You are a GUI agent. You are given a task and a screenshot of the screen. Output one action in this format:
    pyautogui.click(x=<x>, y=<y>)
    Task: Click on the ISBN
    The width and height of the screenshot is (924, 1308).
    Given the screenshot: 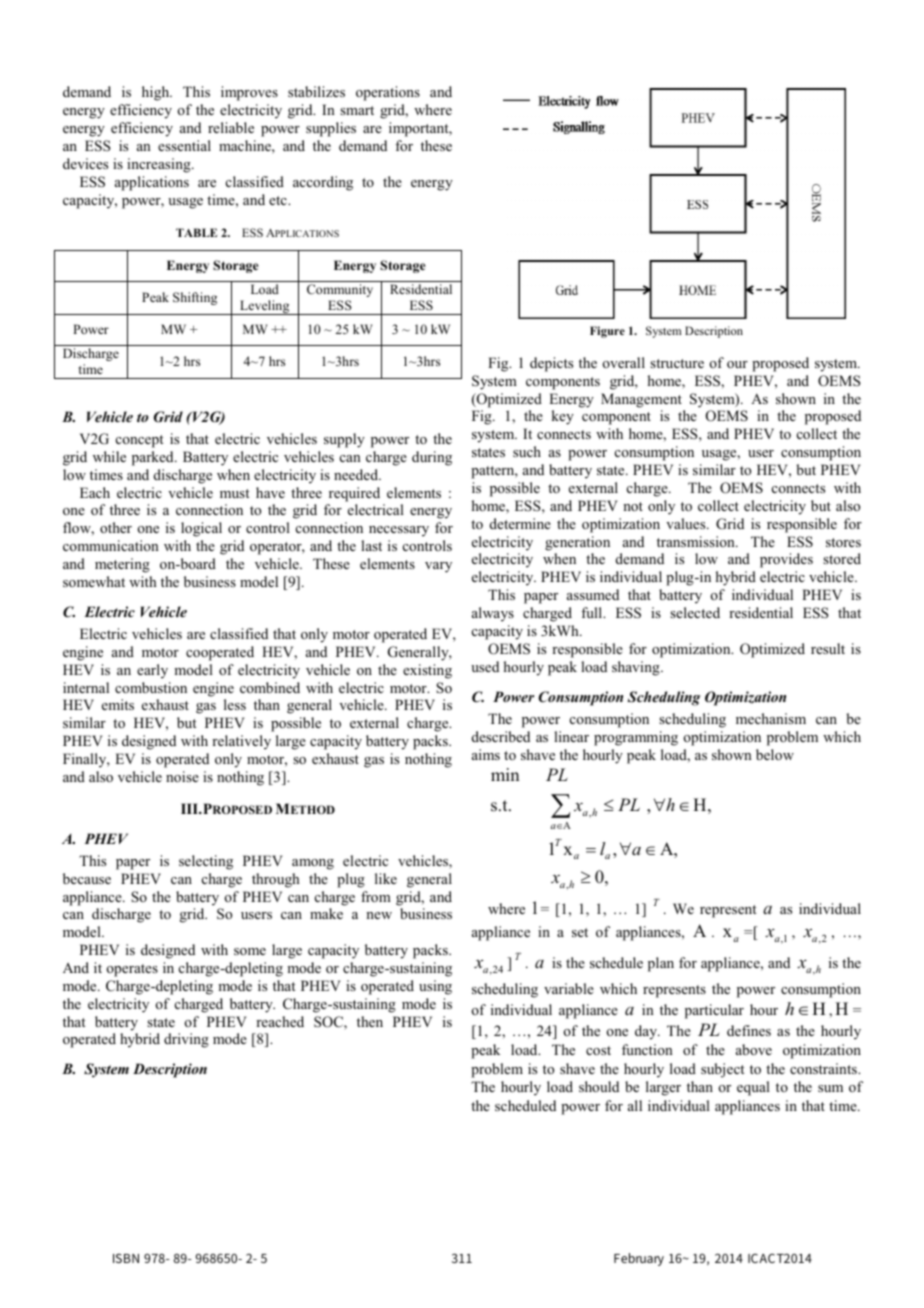 What is the action you would take?
    pyautogui.click(x=126, y=1258)
